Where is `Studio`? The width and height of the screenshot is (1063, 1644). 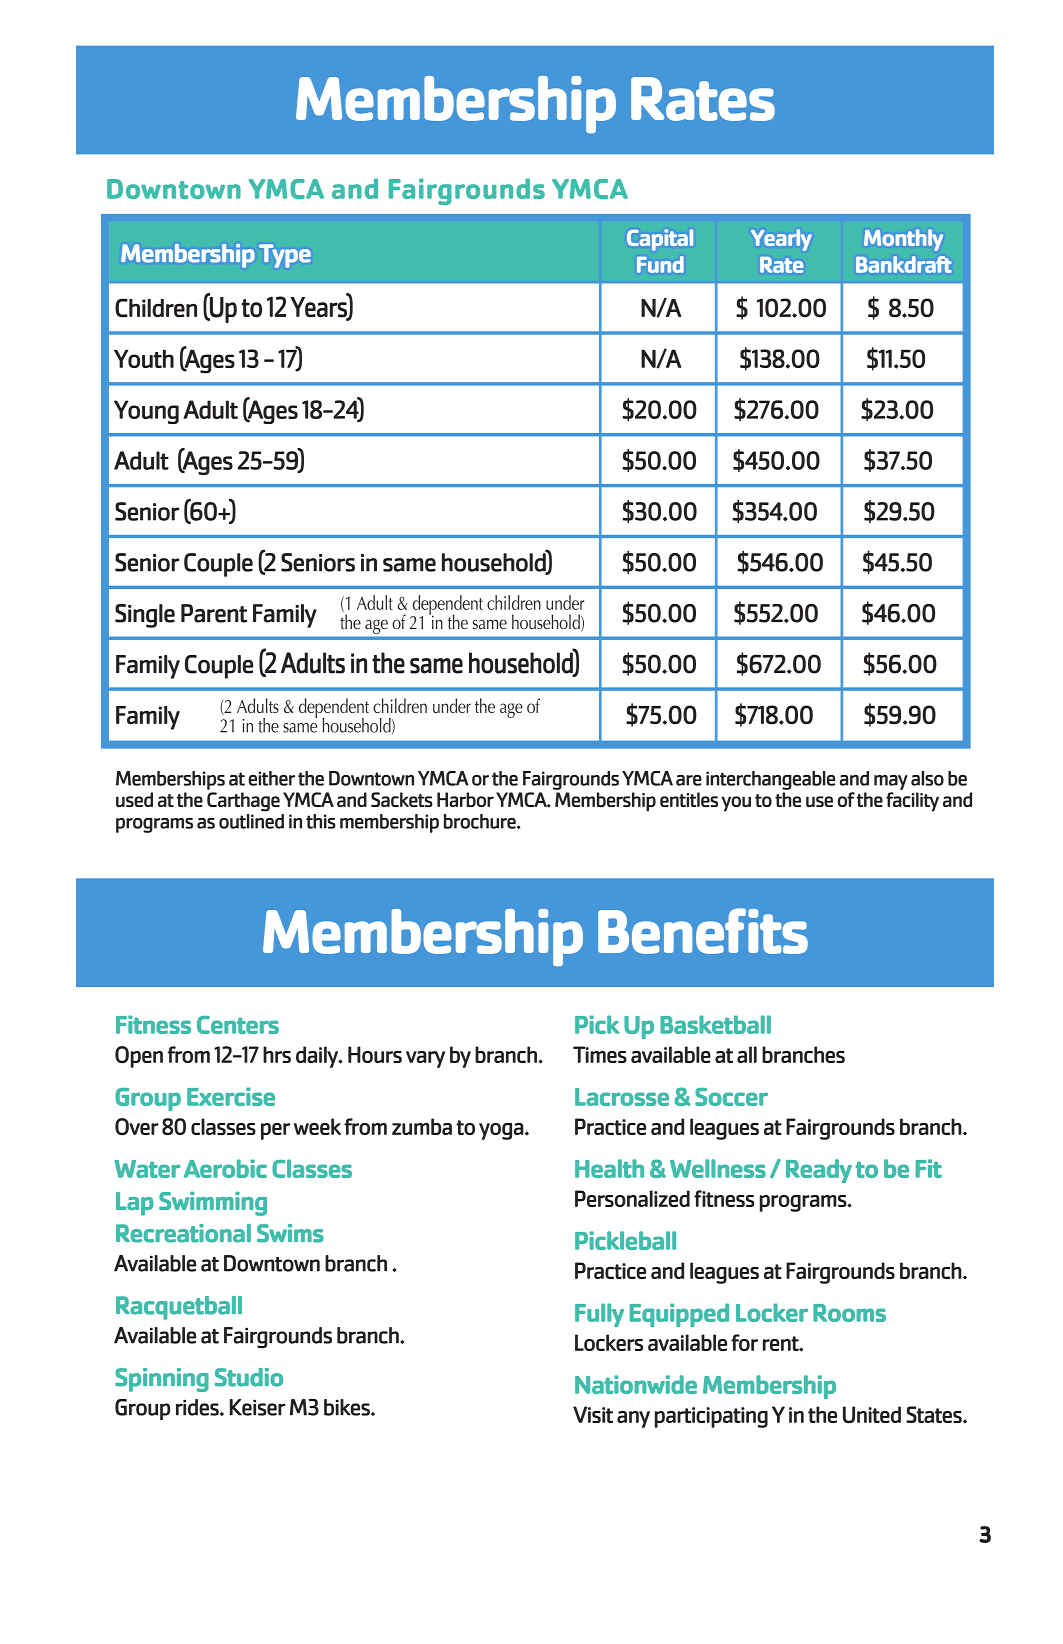 Studio is located at coordinates (249, 1377).
